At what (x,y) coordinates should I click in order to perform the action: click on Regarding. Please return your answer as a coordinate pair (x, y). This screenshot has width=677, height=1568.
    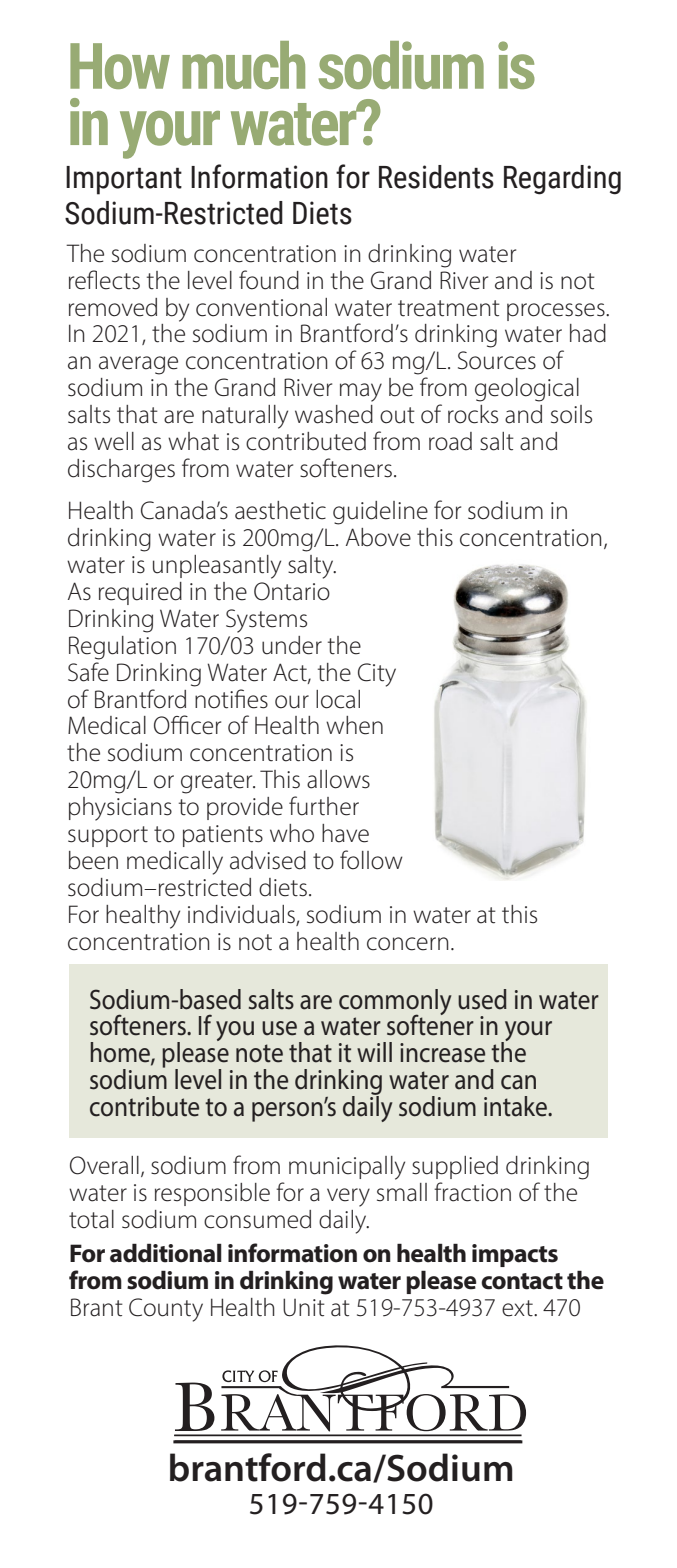
    Looking at the image, I should click on (562, 180).
